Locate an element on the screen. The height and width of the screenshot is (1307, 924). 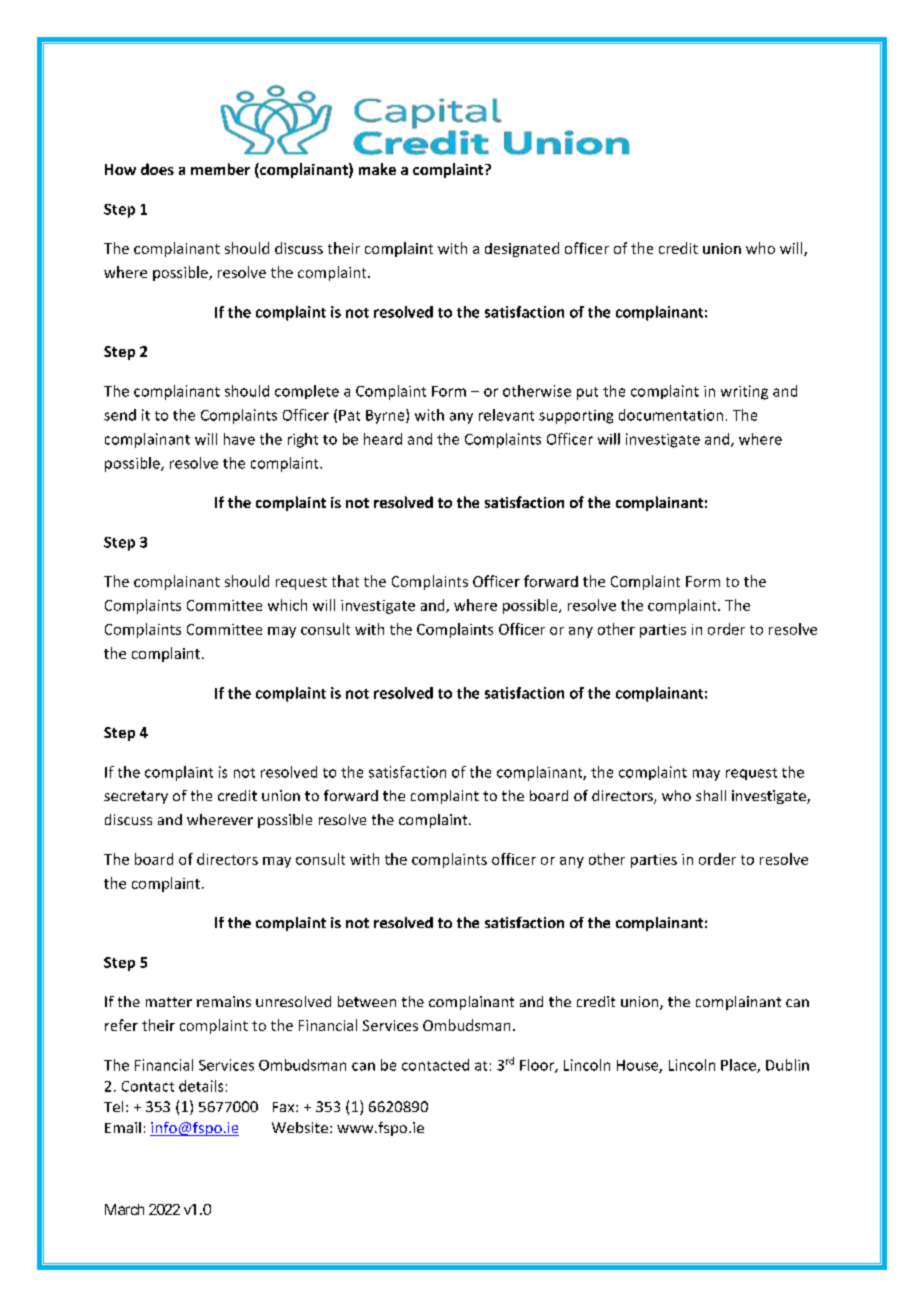
member is located at coordinates (220, 169).
